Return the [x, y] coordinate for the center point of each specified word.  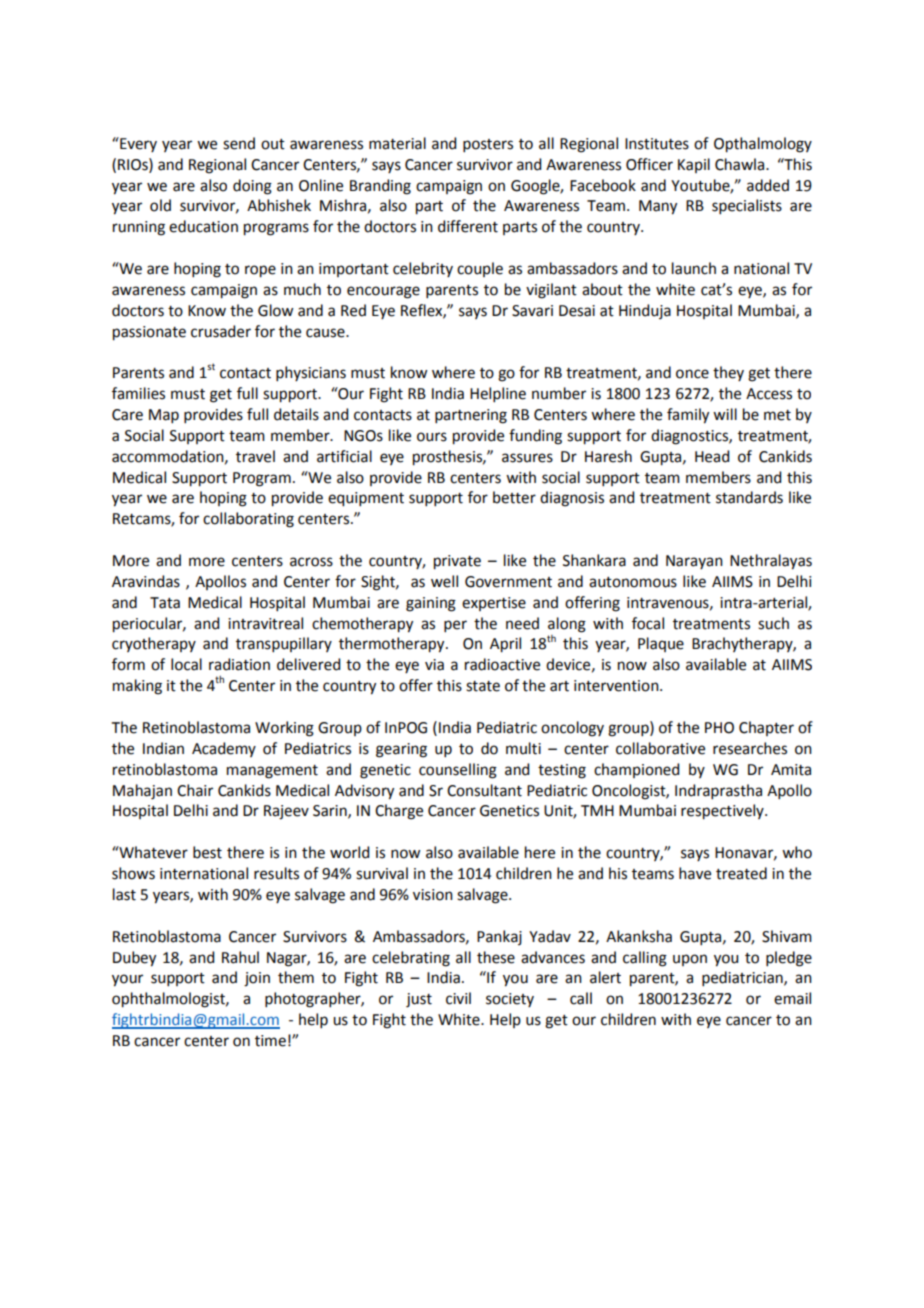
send [239, 143]
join [257, 979]
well [444, 581]
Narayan [694, 562]
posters [488, 145]
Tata [165, 603]
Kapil [694, 165]
